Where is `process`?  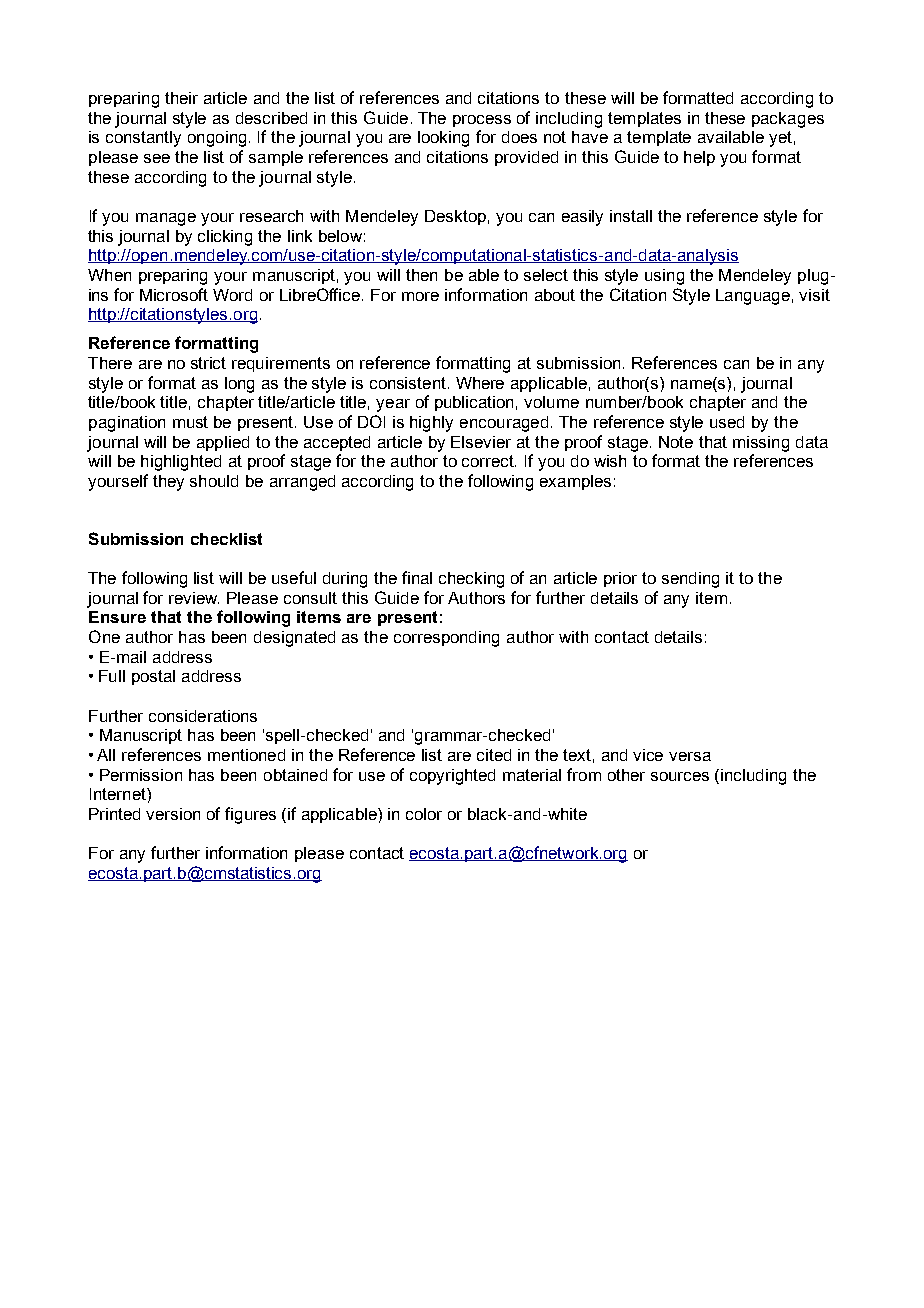
process is located at coordinates (482, 121).
